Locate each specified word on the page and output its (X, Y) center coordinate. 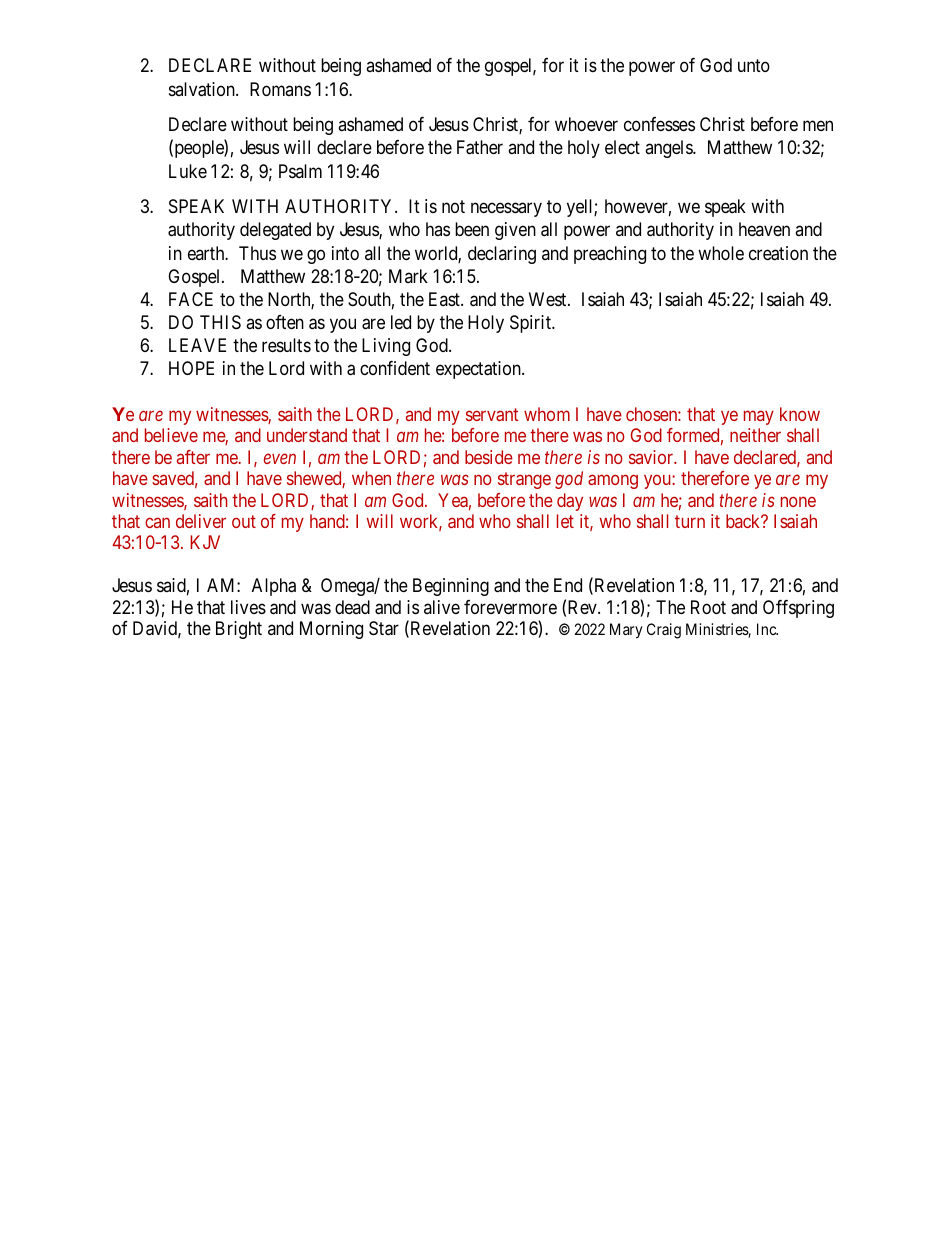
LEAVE (197, 345)
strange (524, 480)
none (798, 501)
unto (754, 66)
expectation (479, 370)
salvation (203, 89)
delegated (275, 231)
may (759, 417)
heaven (764, 229)
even (280, 458)
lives (248, 607)
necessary (506, 210)
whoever (586, 124)
